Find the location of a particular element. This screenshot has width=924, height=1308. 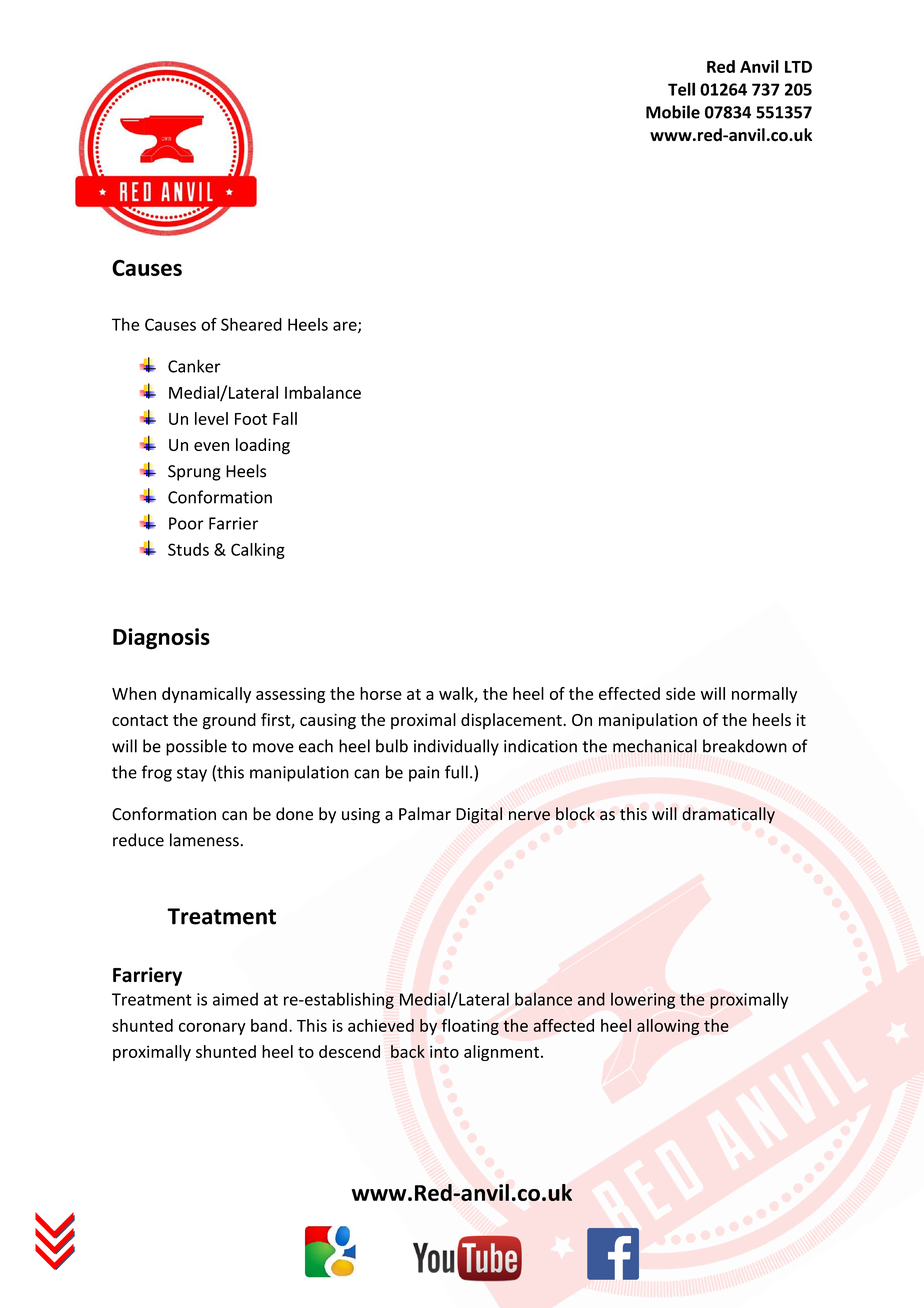

LTD is located at coordinates (798, 67).
